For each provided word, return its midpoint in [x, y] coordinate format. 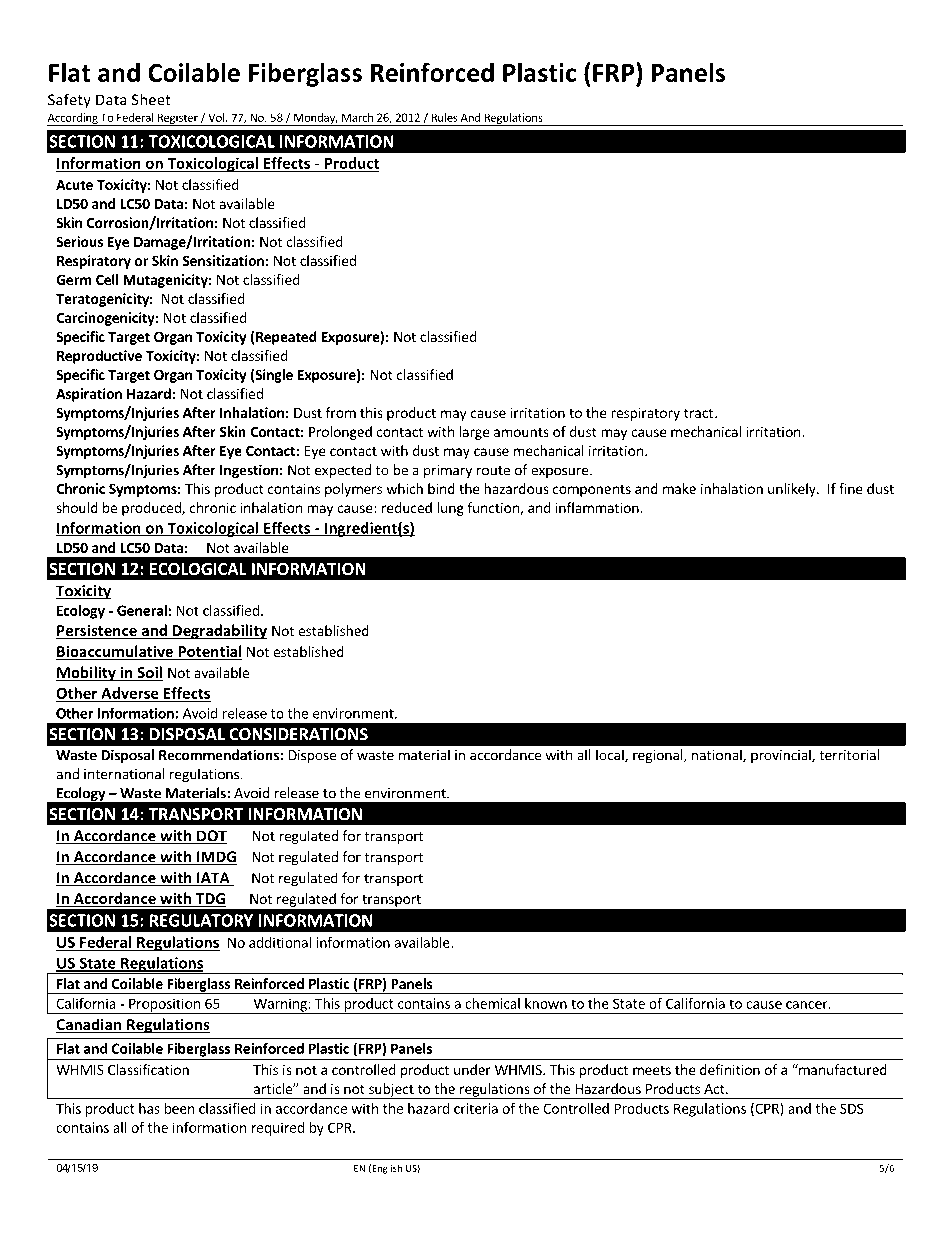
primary [448, 471]
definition [730, 1069]
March [357, 117]
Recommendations [220, 755]
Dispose [312, 756]
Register [177, 119]
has [149, 1108]
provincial [782, 756]
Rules [445, 117]
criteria [476, 1108]
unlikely [793, 490]
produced [152, 509]
